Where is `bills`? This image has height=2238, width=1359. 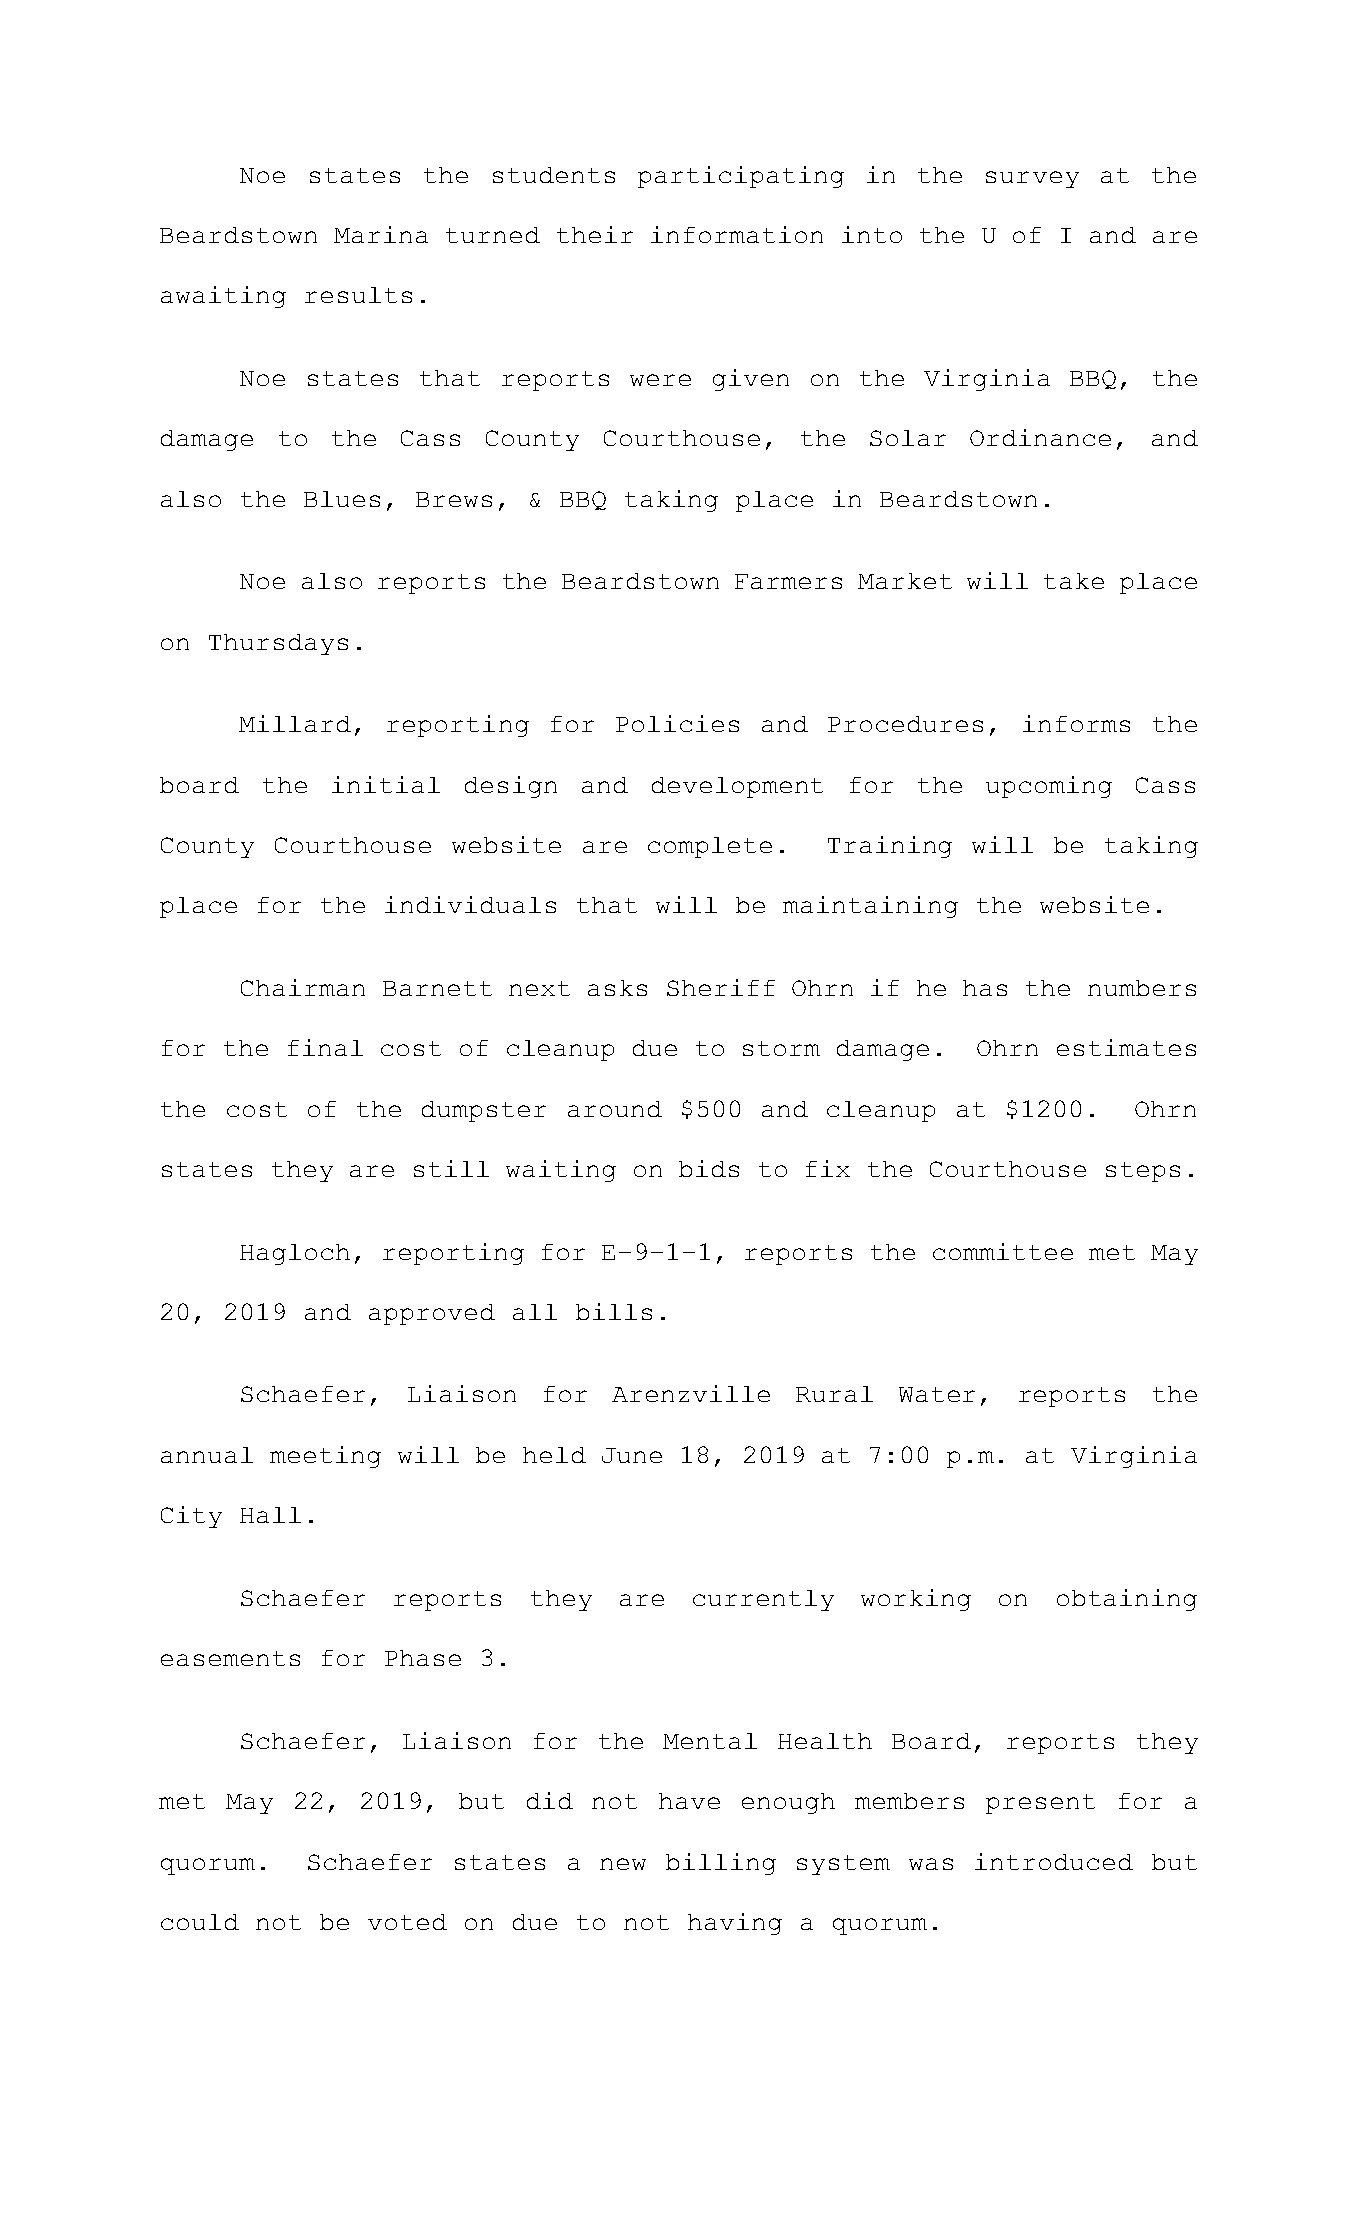 bills is located at coordinates (614, 1311).
